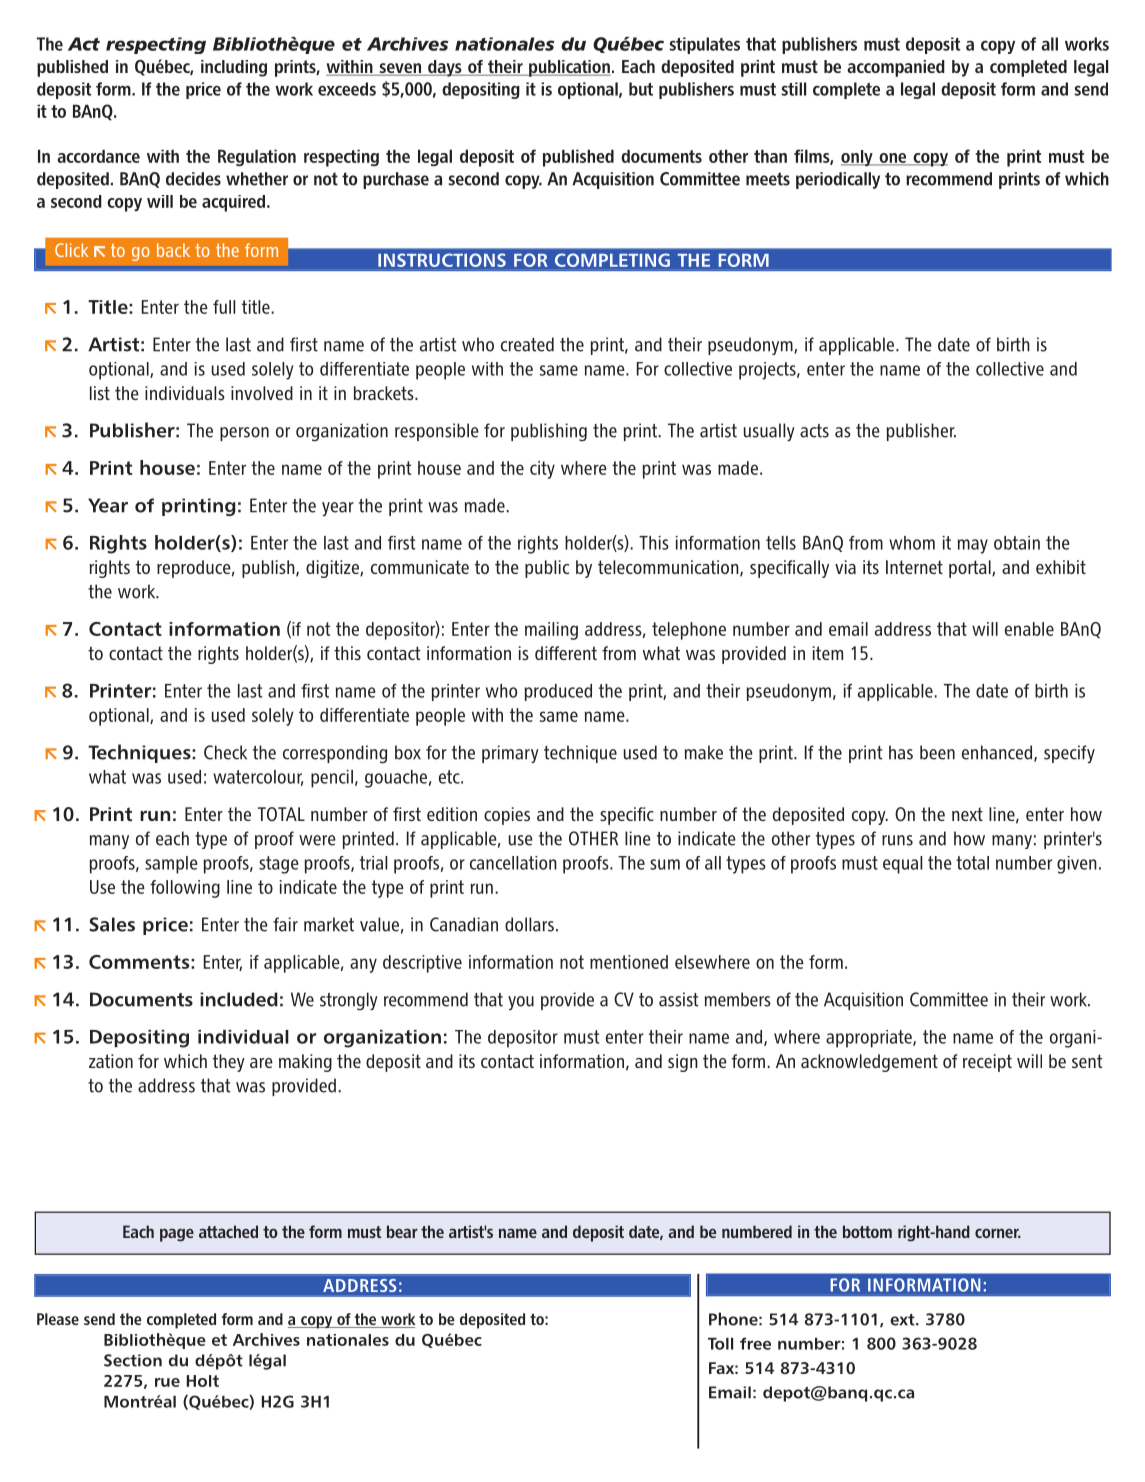 This screenshot has width=1145, height=1482. Describe the element at coordinates (937, 752) in the screenshot. I see `been` at that location.
